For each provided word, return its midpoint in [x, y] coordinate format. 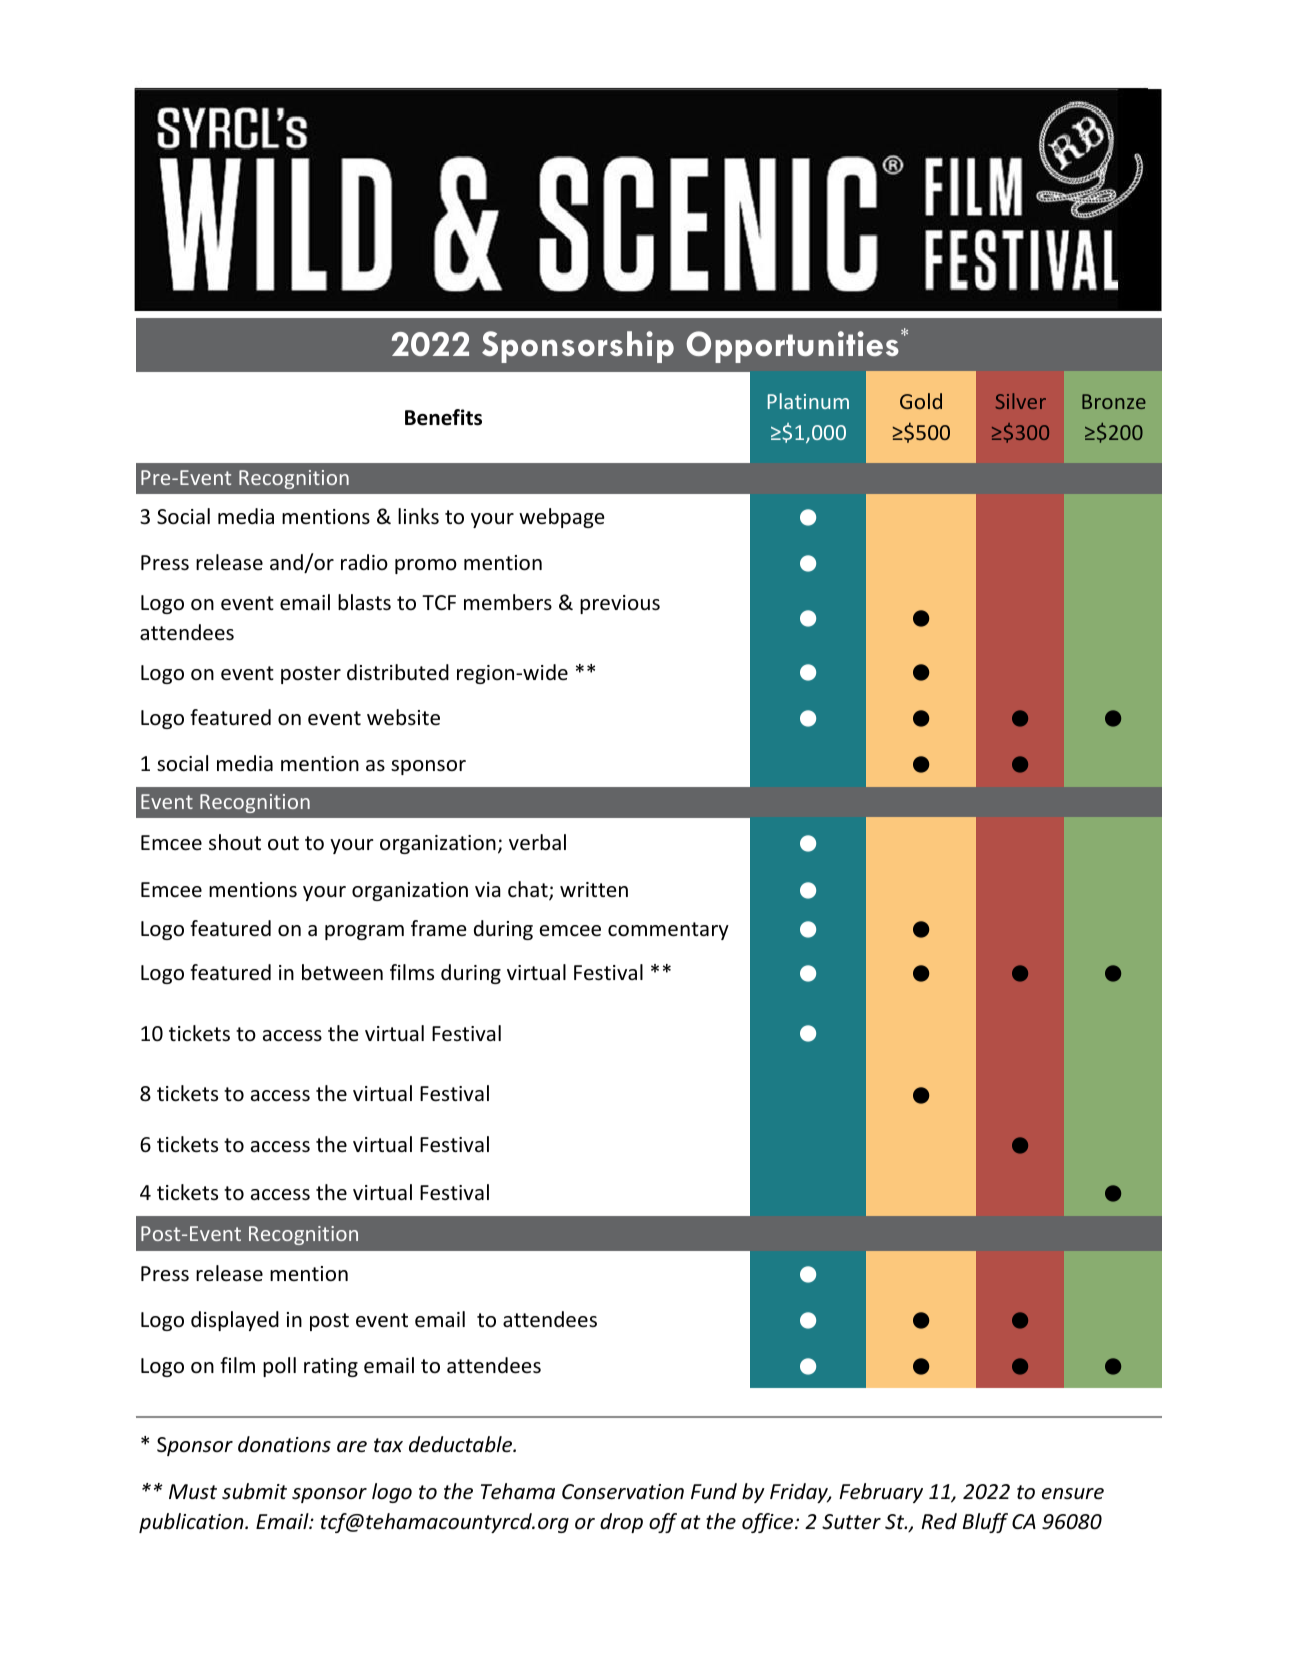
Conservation [623, 1492]
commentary [668, 931]
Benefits [443, 417]
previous [620, 604]
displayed [235, 1321]
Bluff [985, 1523]
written [594, 889]
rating [331, 1367]
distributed [398, 672]
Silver [1021, 401]
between [342, 972]
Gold [921, 401]
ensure [1073, 1494]
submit [254, 1491]
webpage [562, 518]
